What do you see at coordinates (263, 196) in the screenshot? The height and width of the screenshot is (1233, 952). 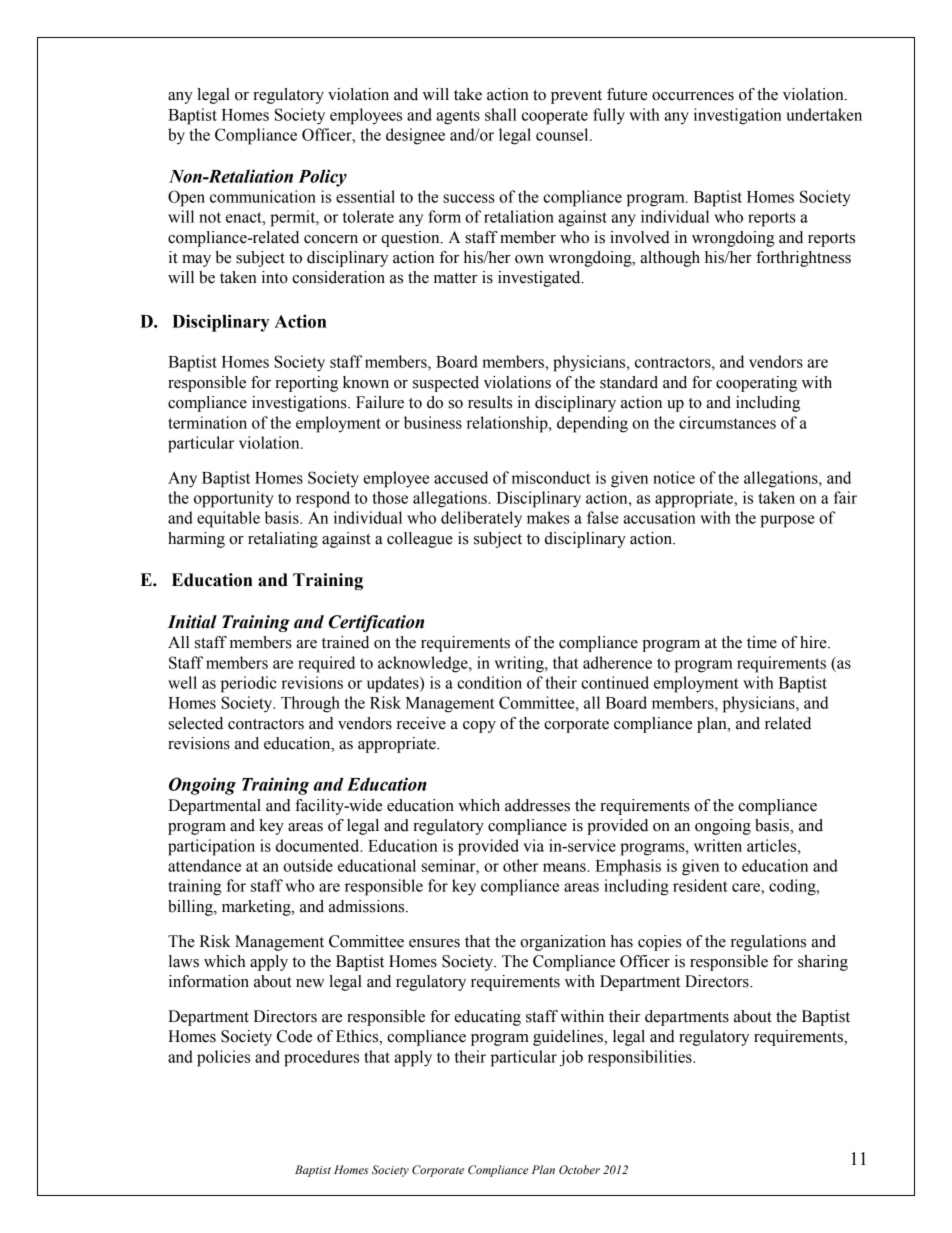 I see `communication` at bounding box center [263, 196].
